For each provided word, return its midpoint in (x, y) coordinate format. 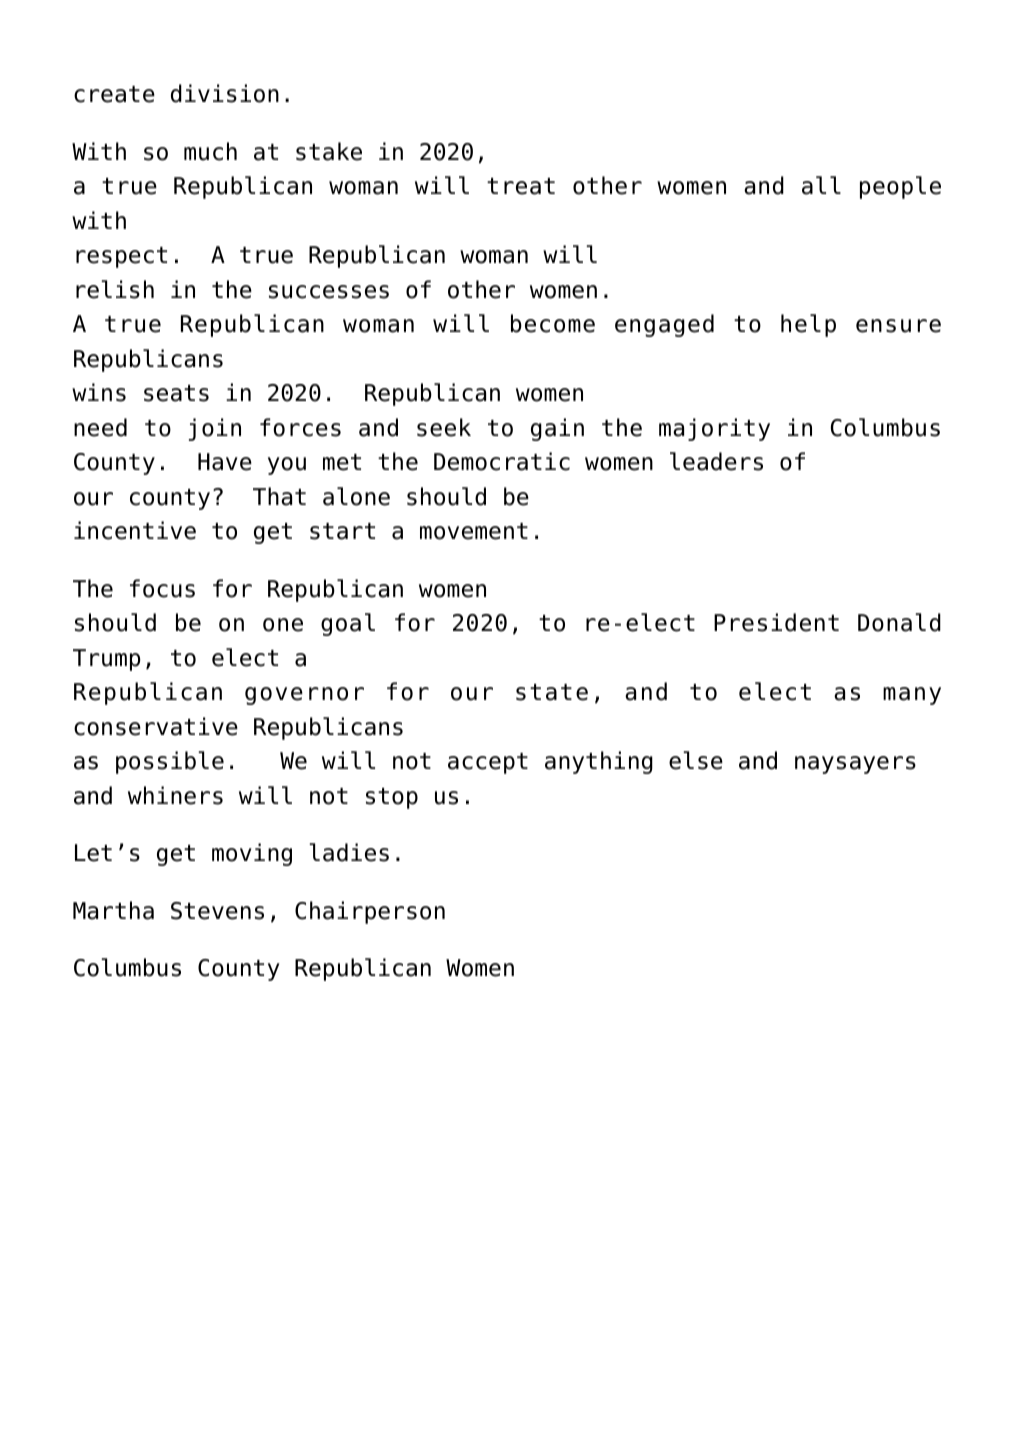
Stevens (217, 911)
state (552, 692)
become (553, 323)
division (225, 93)
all (821, 185)
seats (176, 393)
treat (521, 186)
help (808, 325)
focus (162, 588)
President (776, 622)
